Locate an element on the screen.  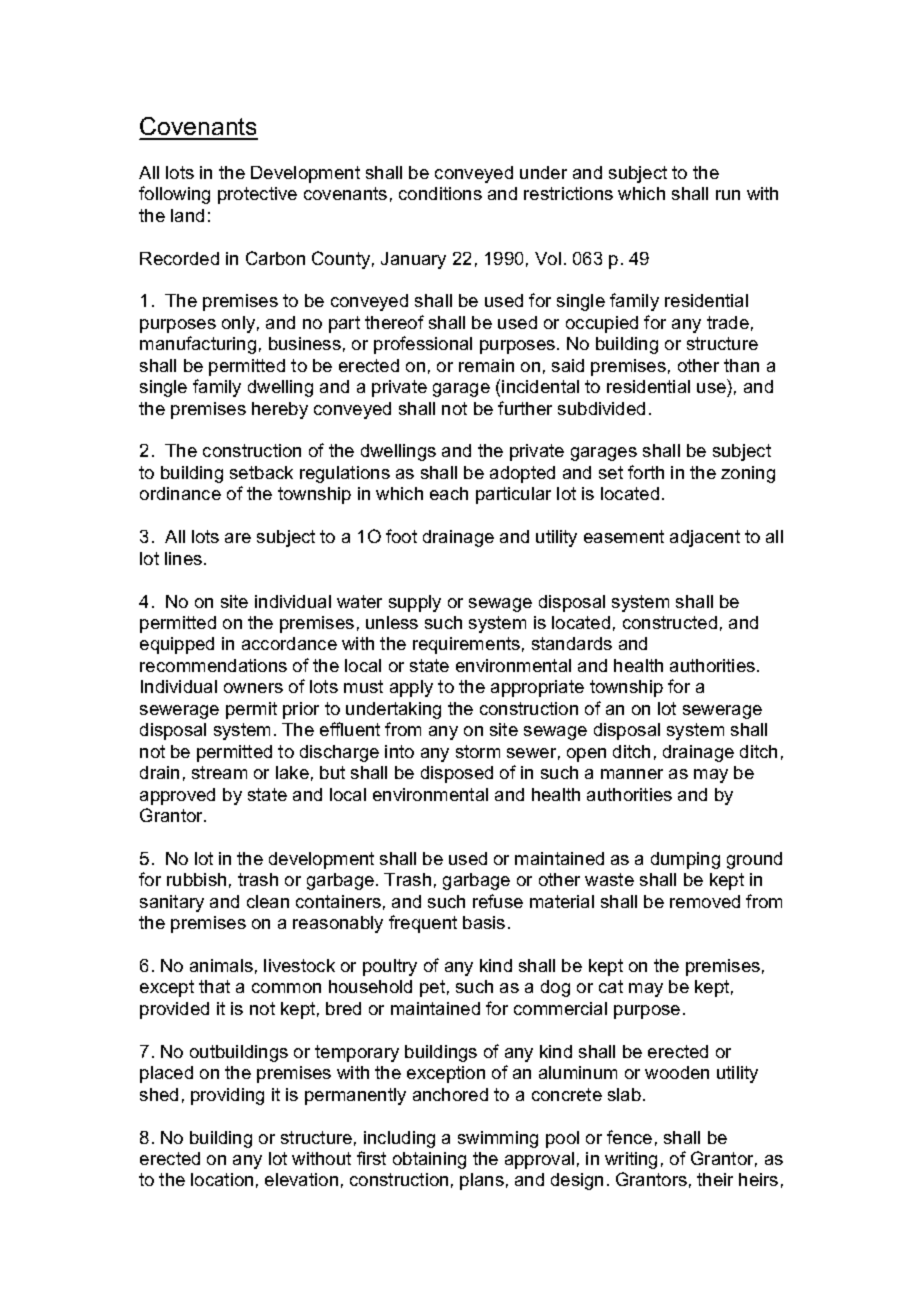
each is located at coordinates (449, 493).
